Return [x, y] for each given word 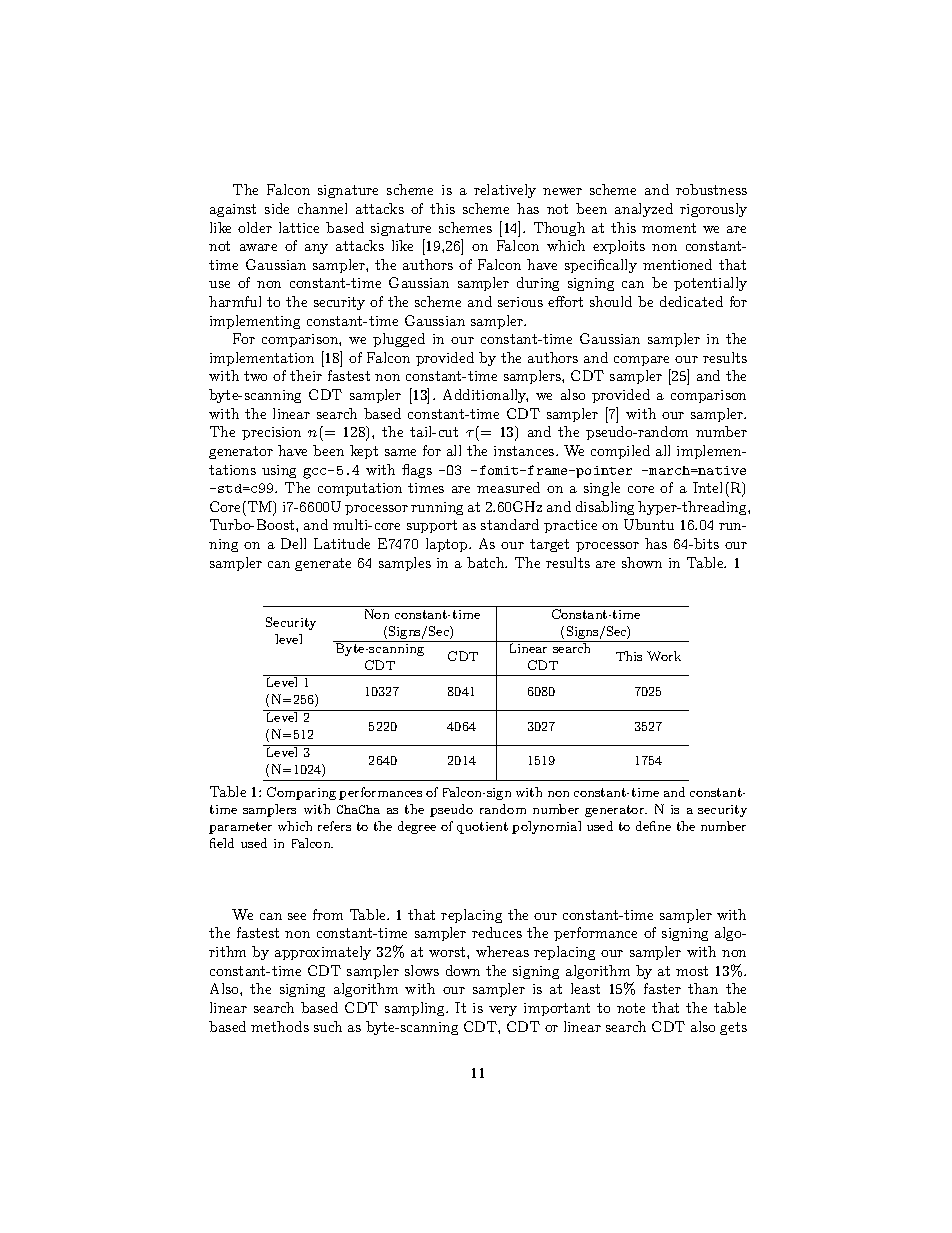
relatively [505, 191]
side [277, 208]
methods [280, 1026]
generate [323, 564]
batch [487, 562]
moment [669, 228]
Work [664, 656]
